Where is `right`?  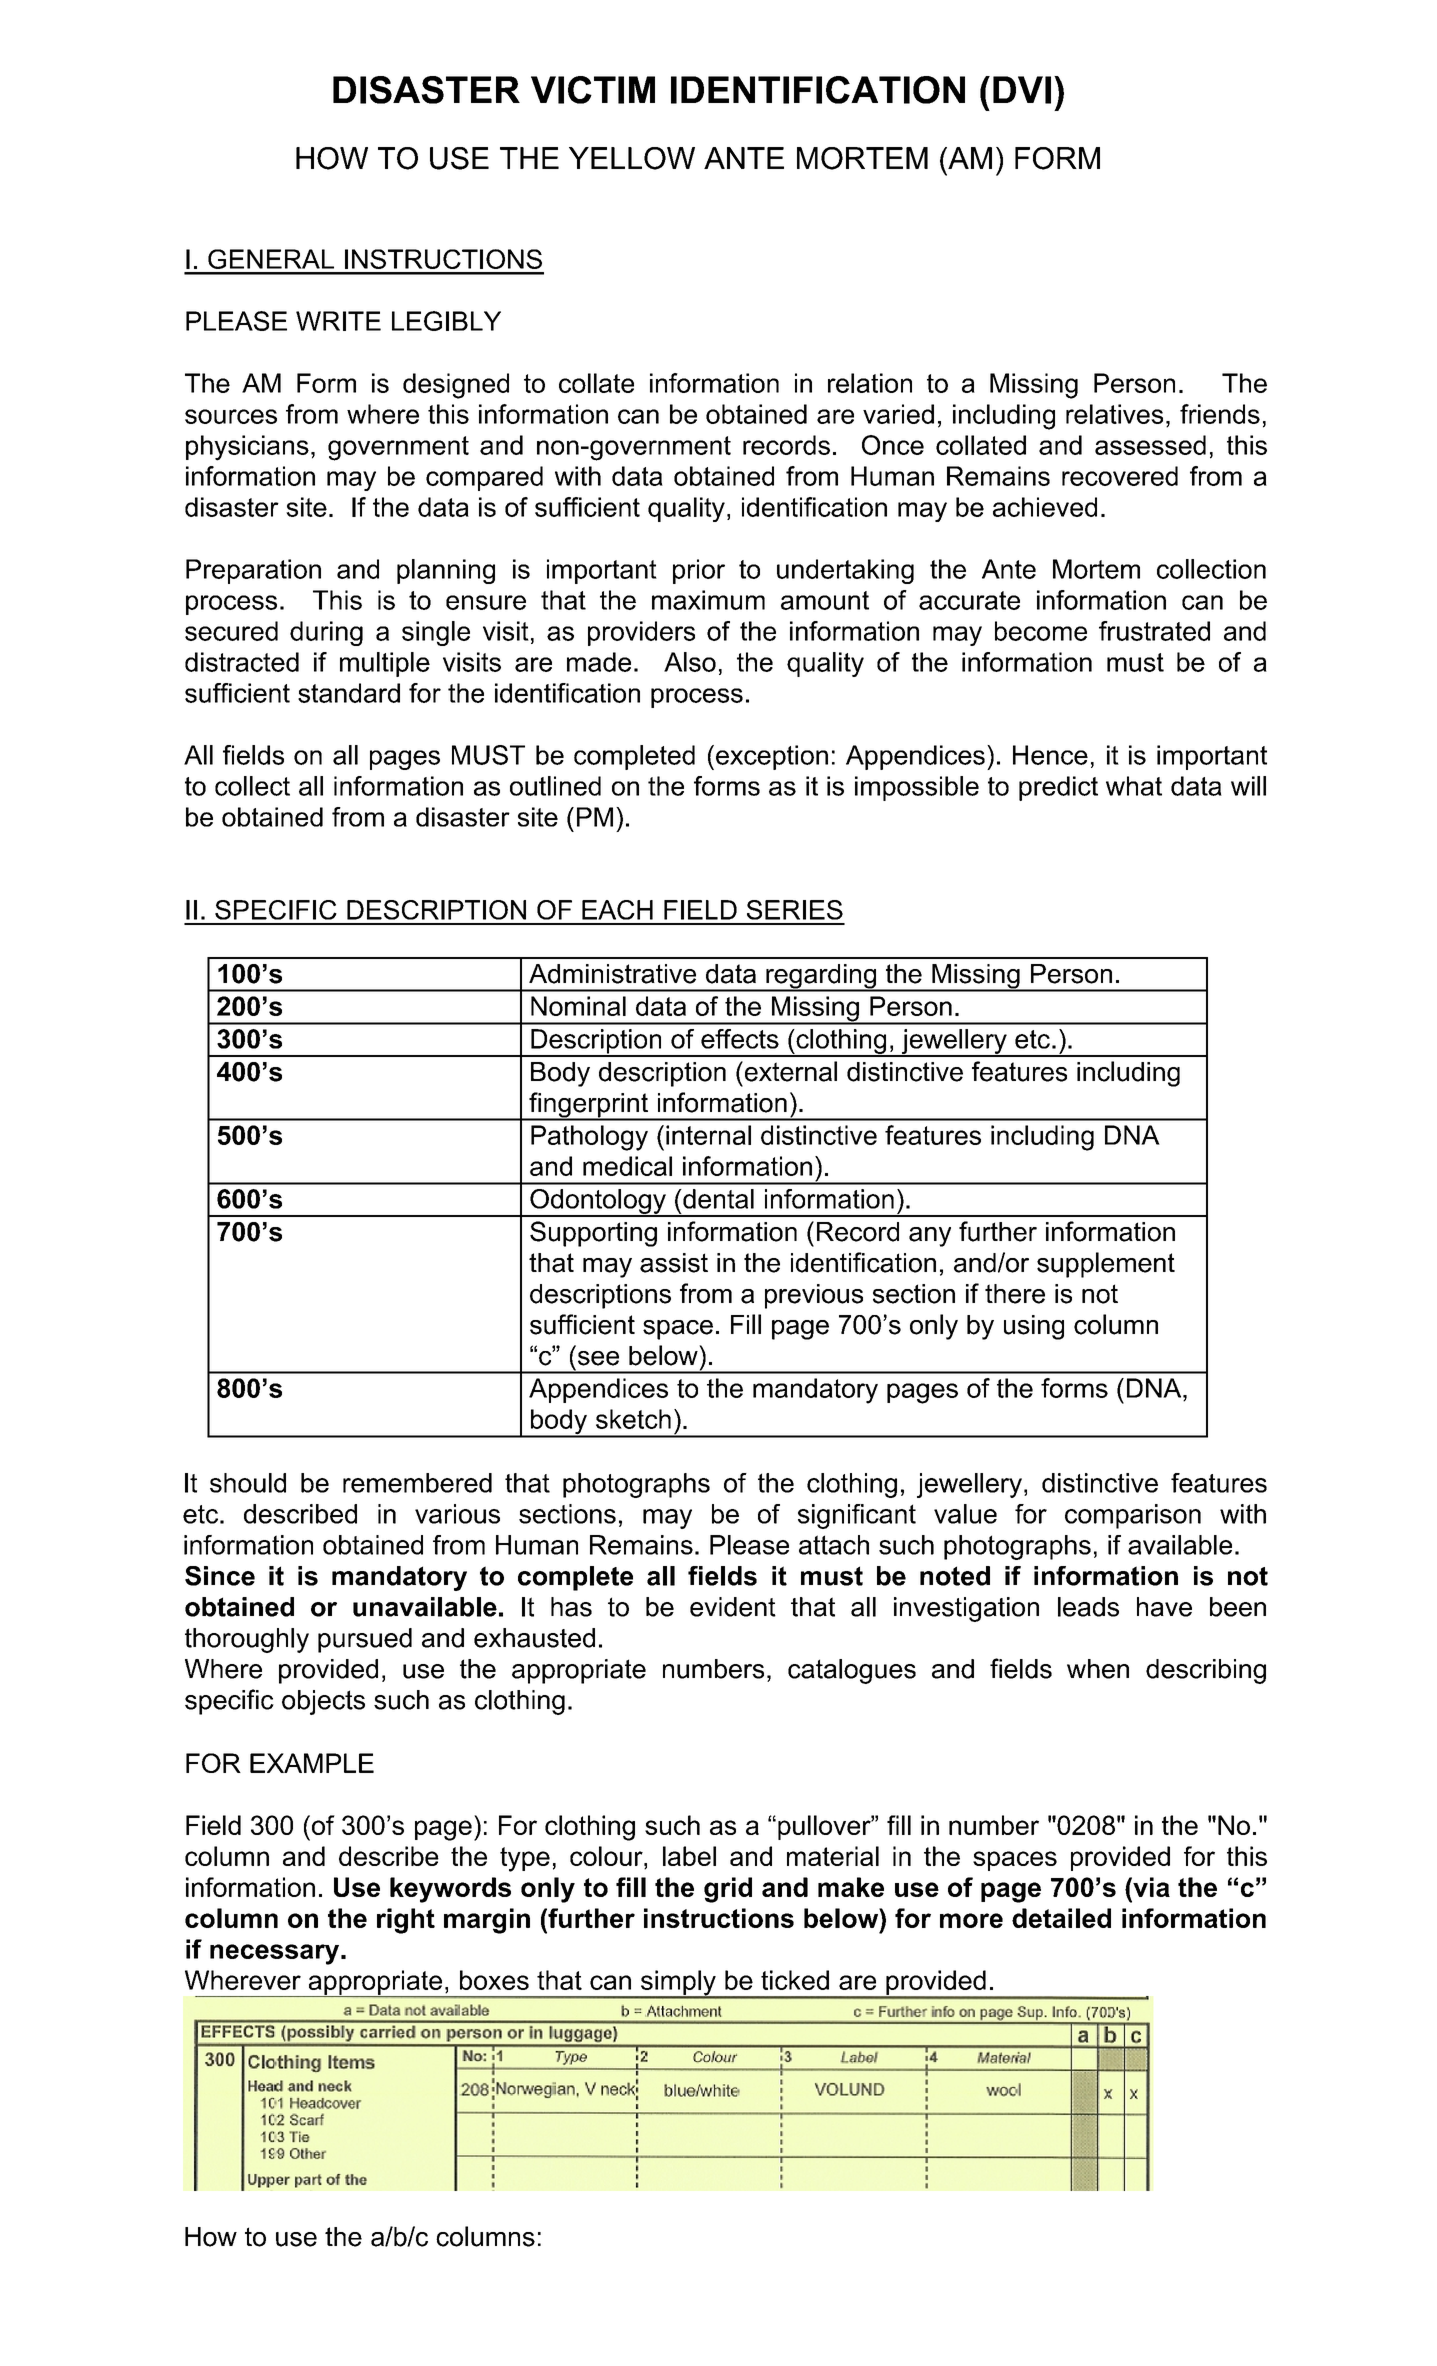
right is located at coordinates (406, 1921).
